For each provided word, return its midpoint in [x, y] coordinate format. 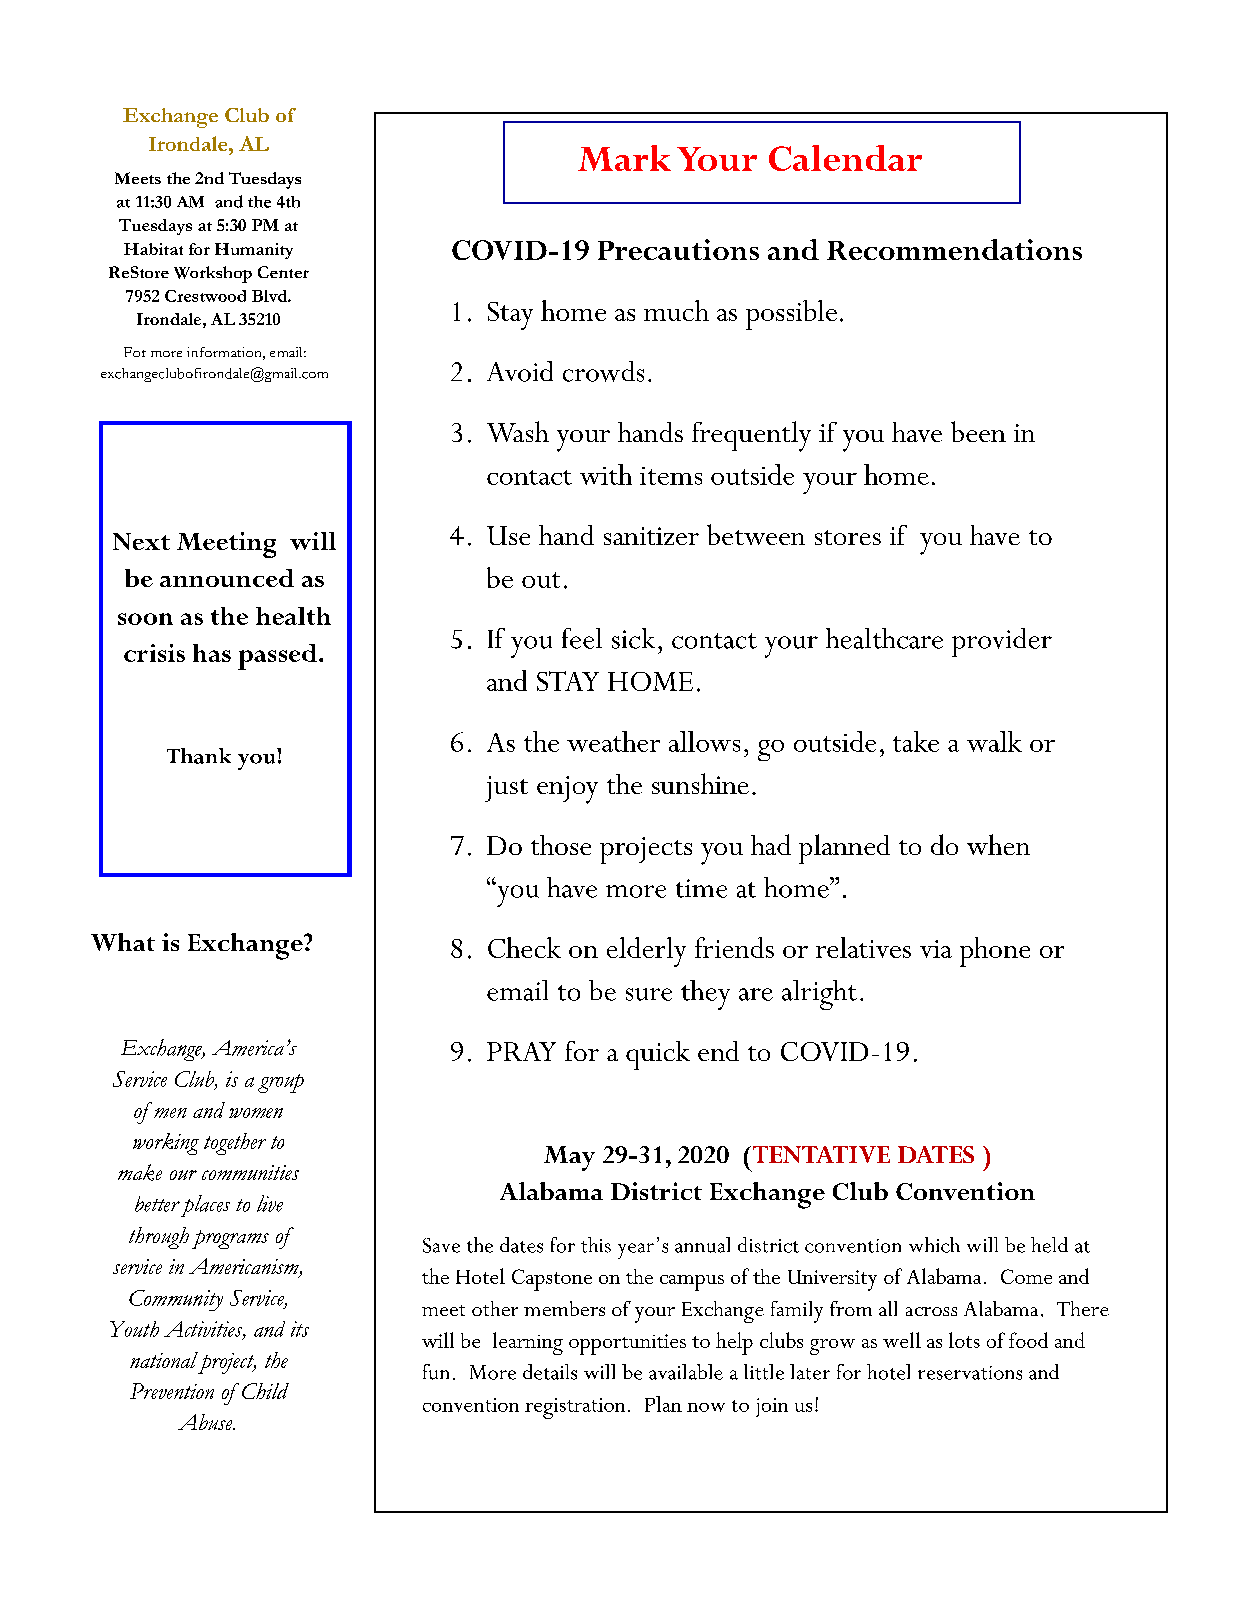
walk [994, 741]
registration [575, 1408]
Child [265, 1391]
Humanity [254, 251]
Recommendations [954, 249]
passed [277, 657]
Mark [624, 158]
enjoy [567, 790]
